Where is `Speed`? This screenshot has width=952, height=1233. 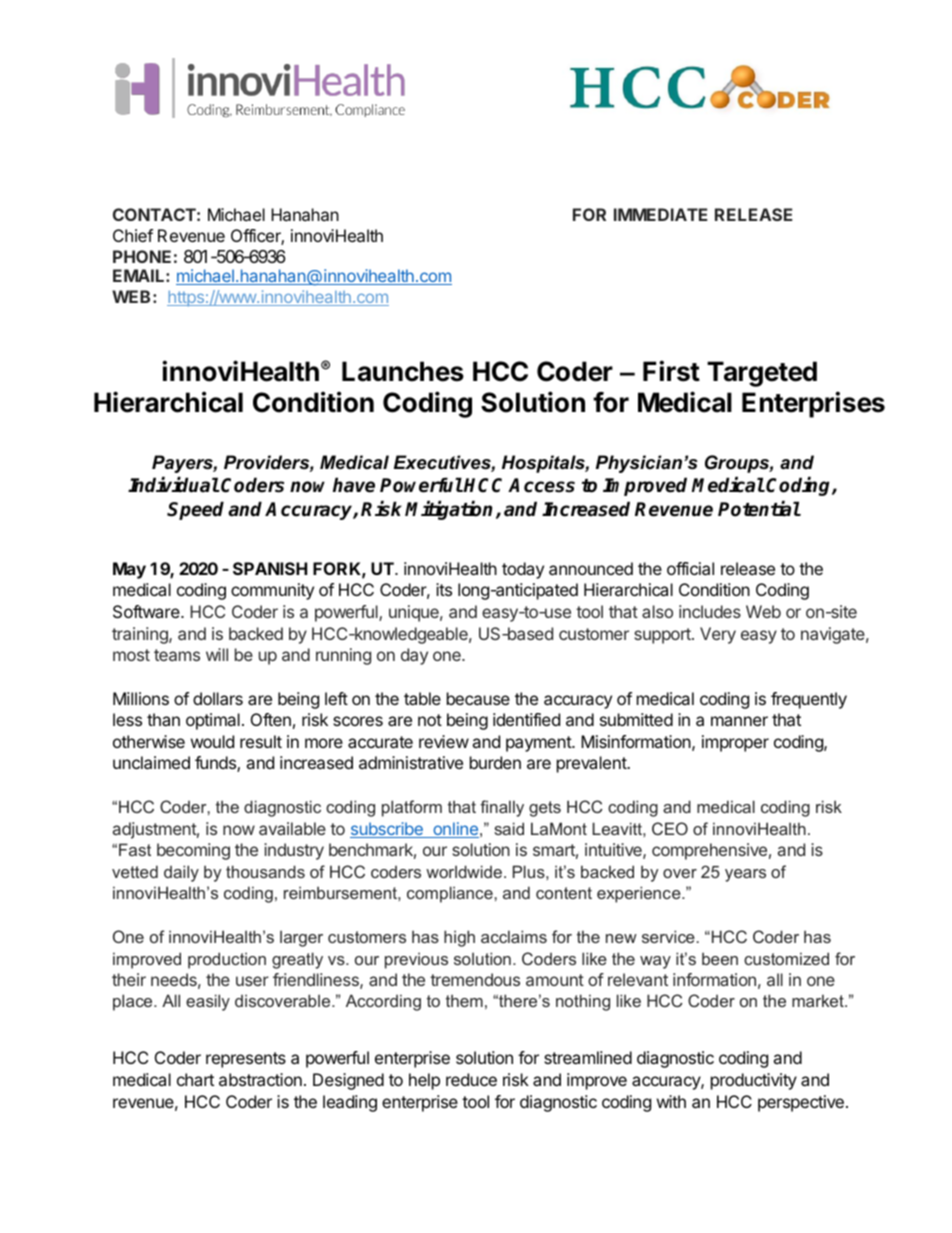
Speed is located at coordinates (195, 510).
